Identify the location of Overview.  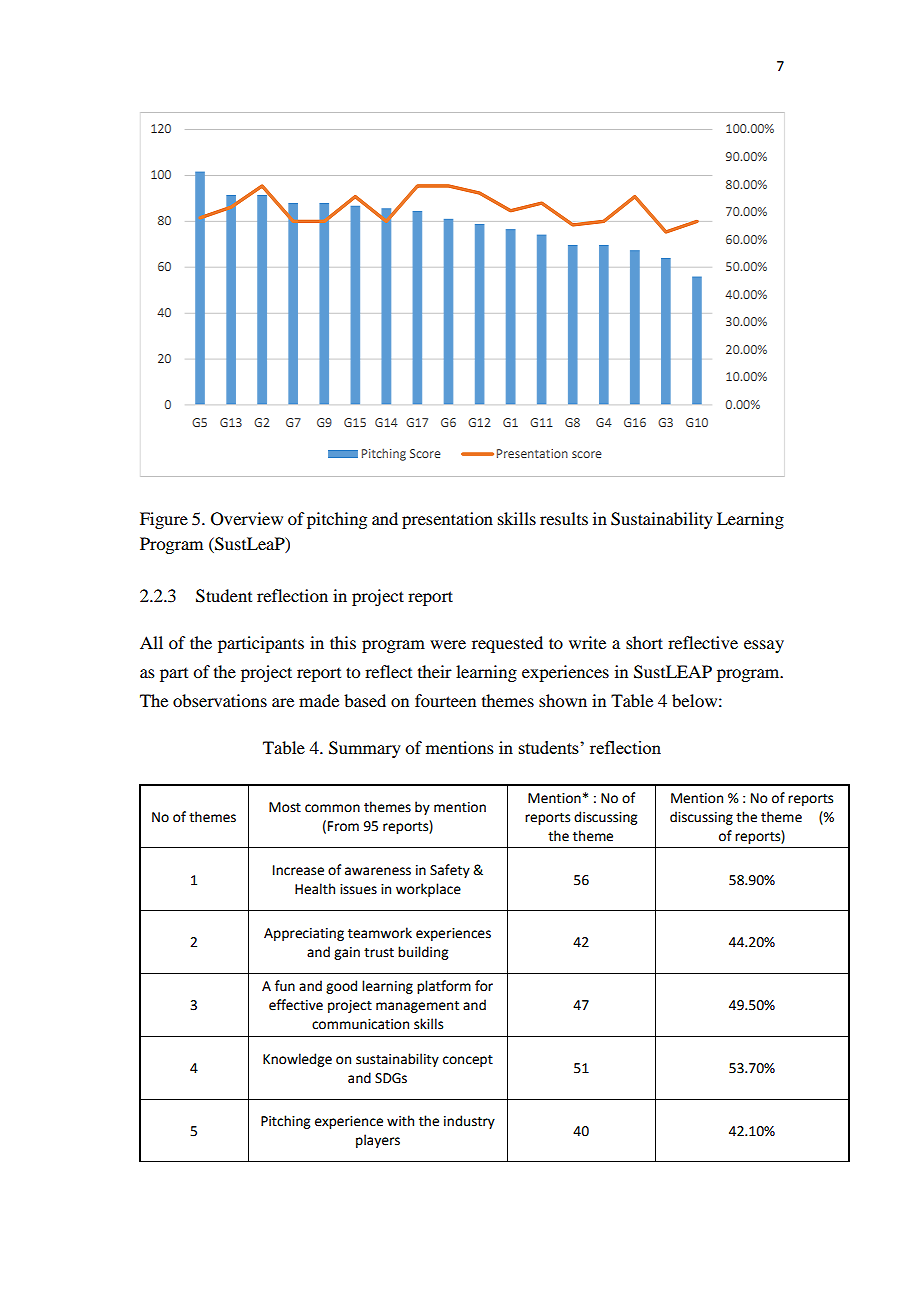
(247, 519).
